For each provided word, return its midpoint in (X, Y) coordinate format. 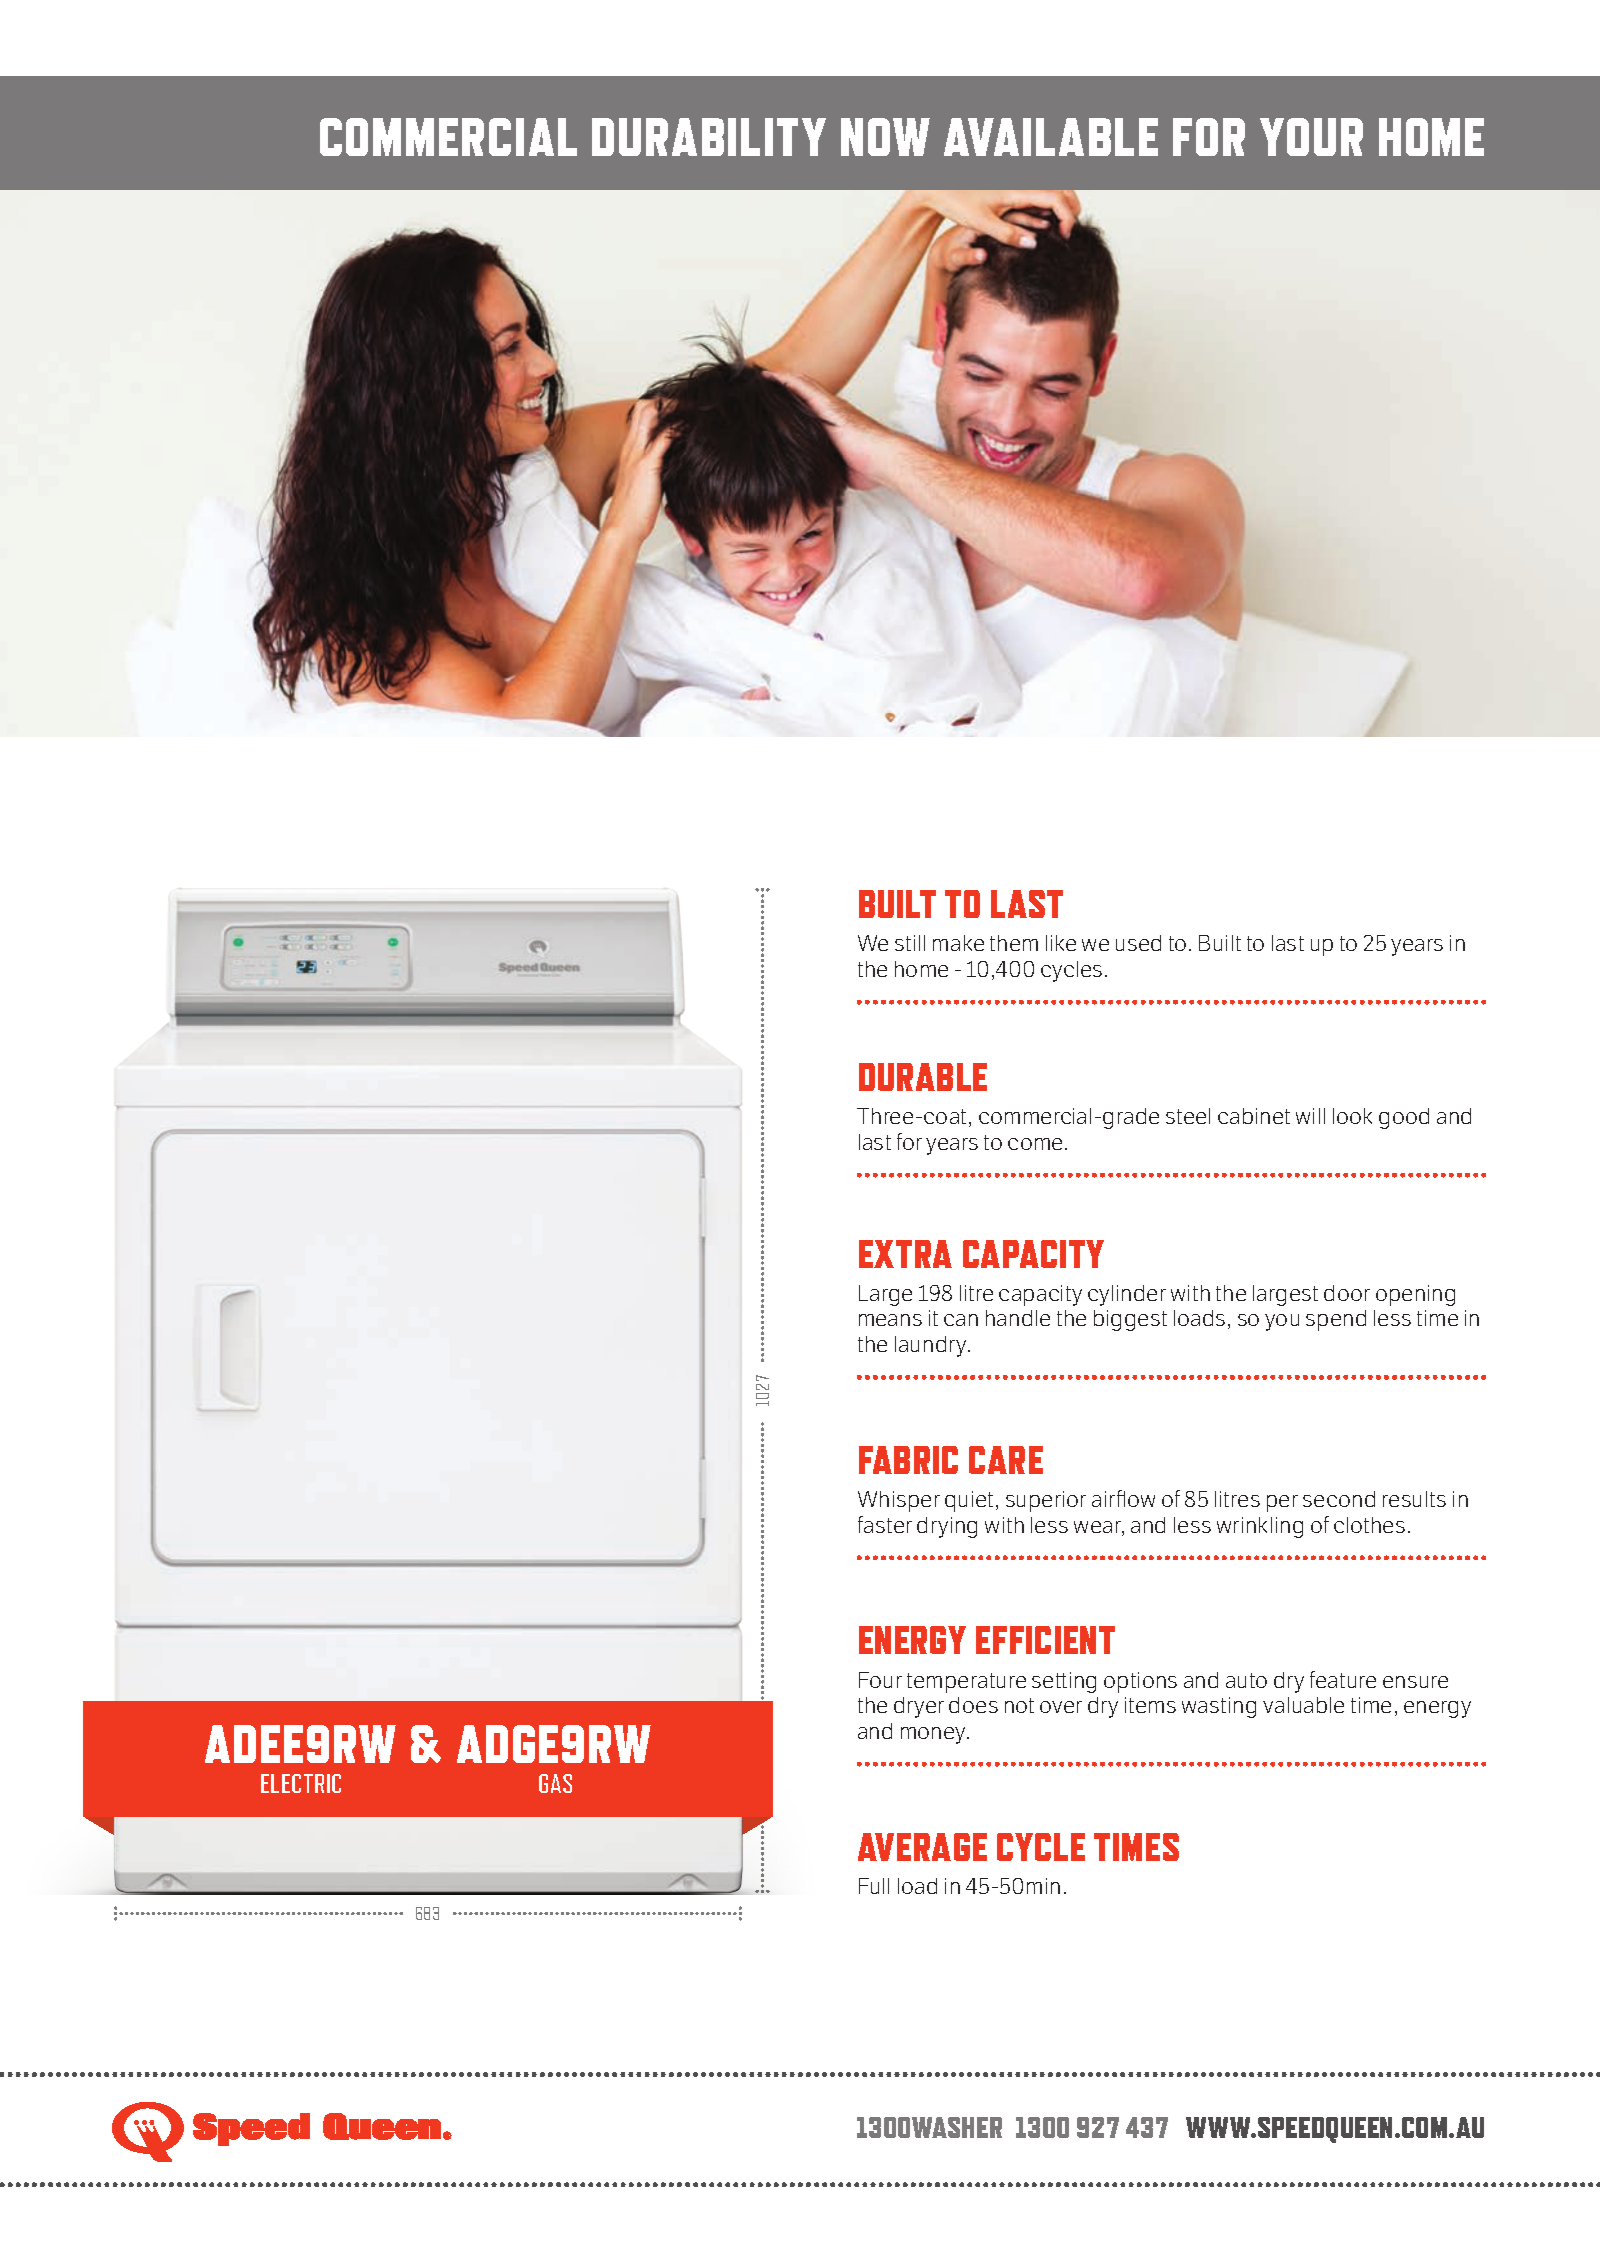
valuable (1303, 1705)
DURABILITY (709, 137)
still (910, 943)
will (1310, 1116)
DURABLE (923, 1077)
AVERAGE (922, 1847)
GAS (555, 1783)
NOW (885, 137)
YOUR (1311, 137)
